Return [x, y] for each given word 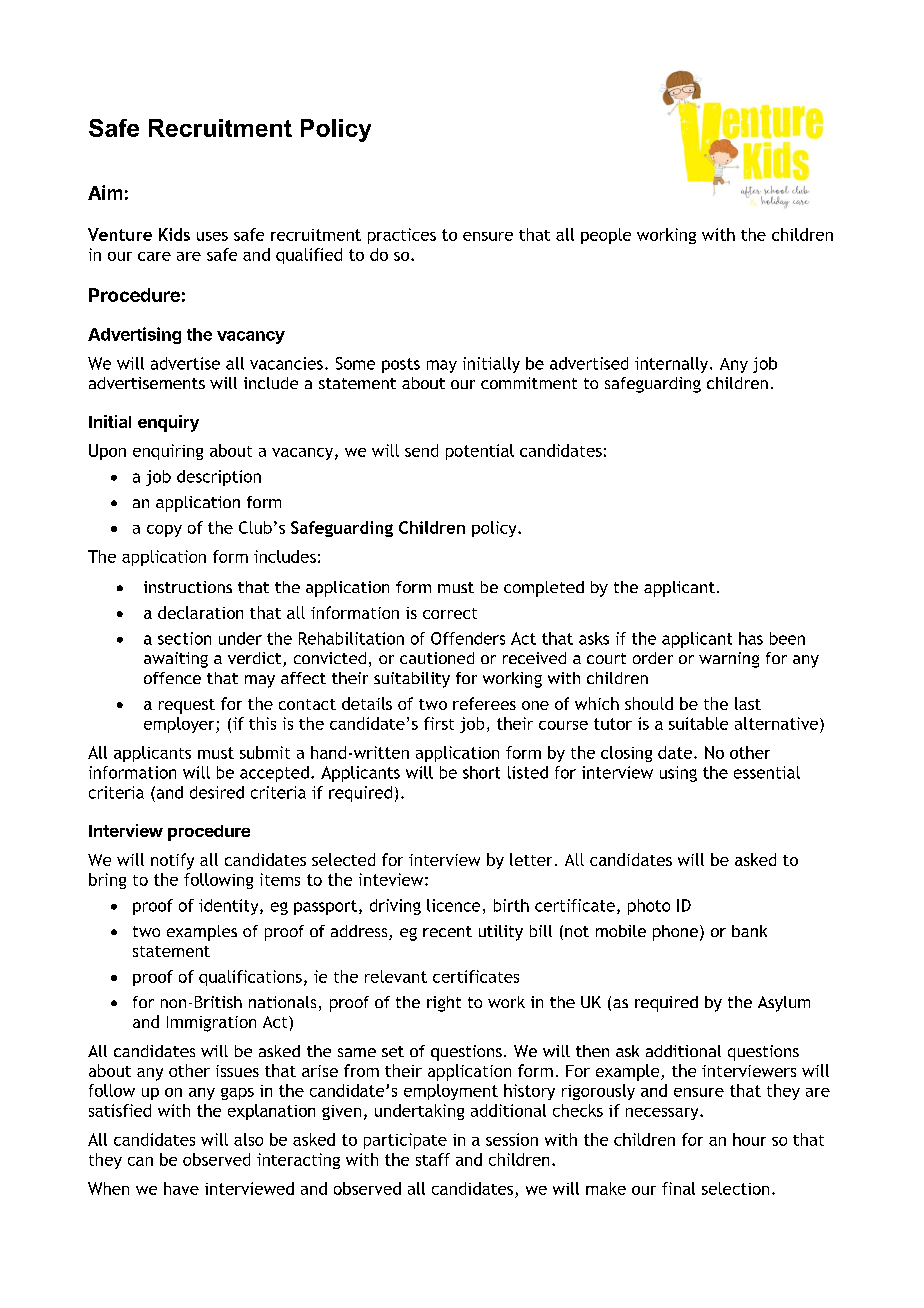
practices [402, 236]
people [606, 236]
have [181, 1188]
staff [433, 1159]
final [678, 1188]
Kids [174, 234]
